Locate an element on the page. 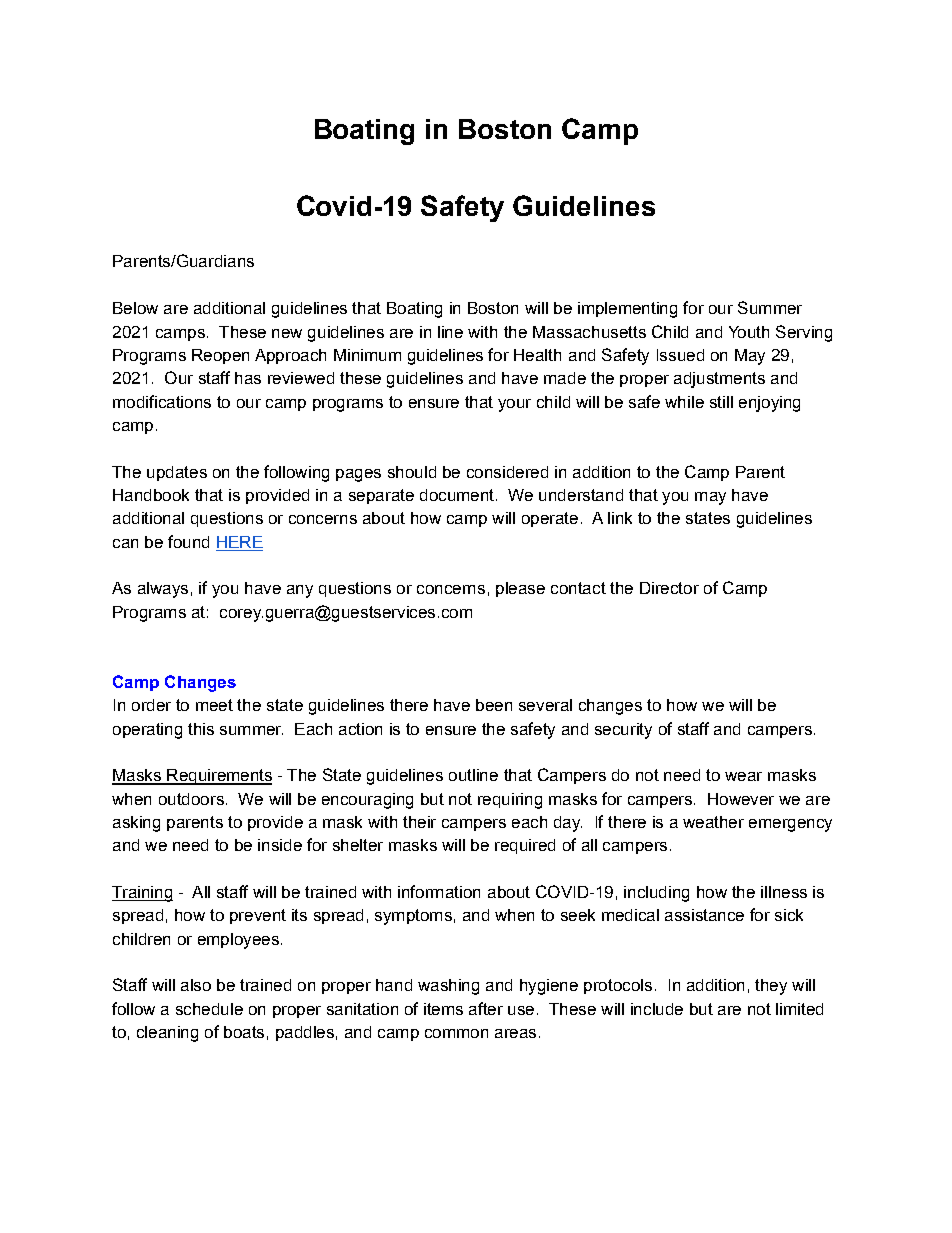  been is located at coordinates (494, 705).
